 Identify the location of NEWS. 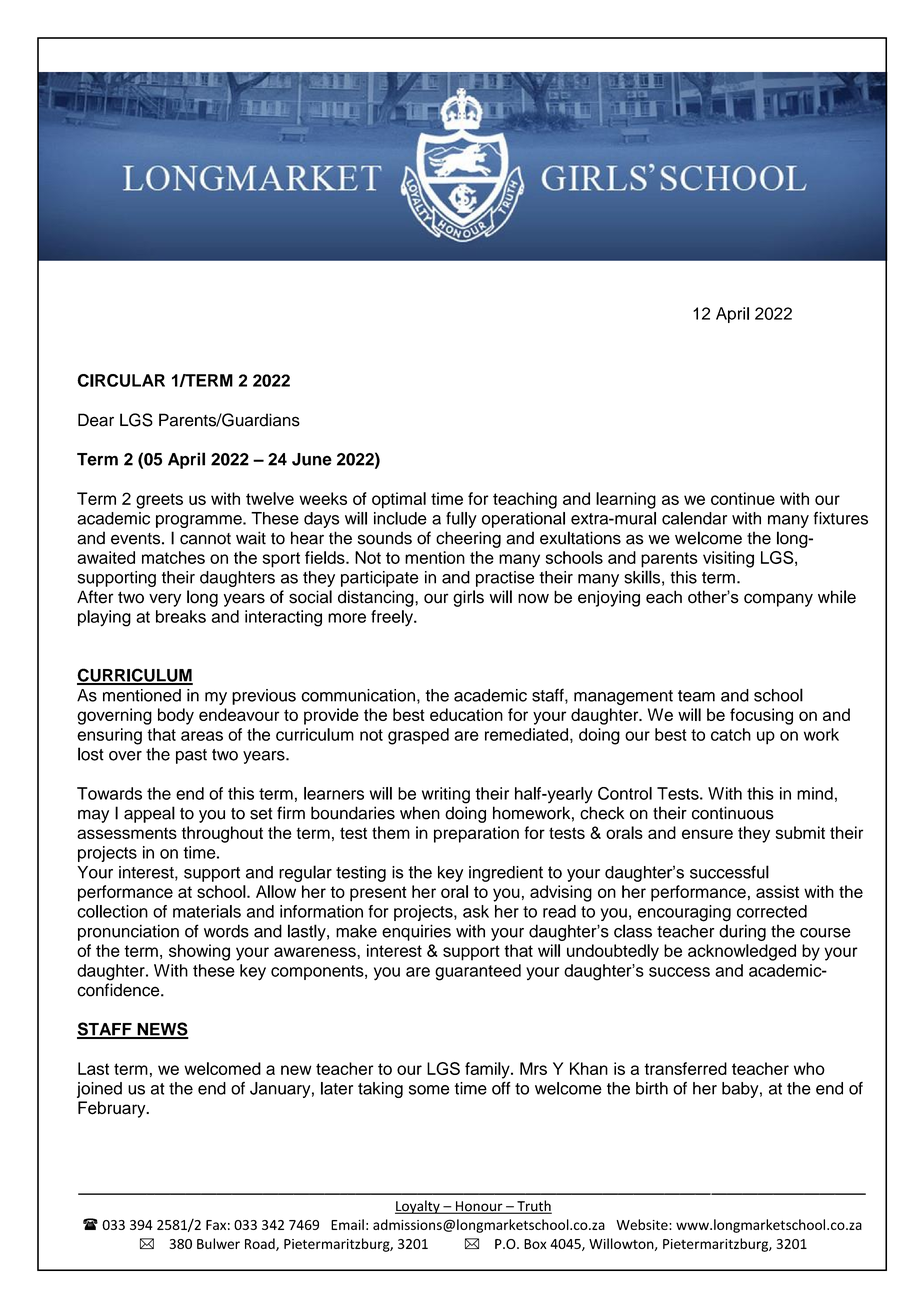
(162, 1030).
